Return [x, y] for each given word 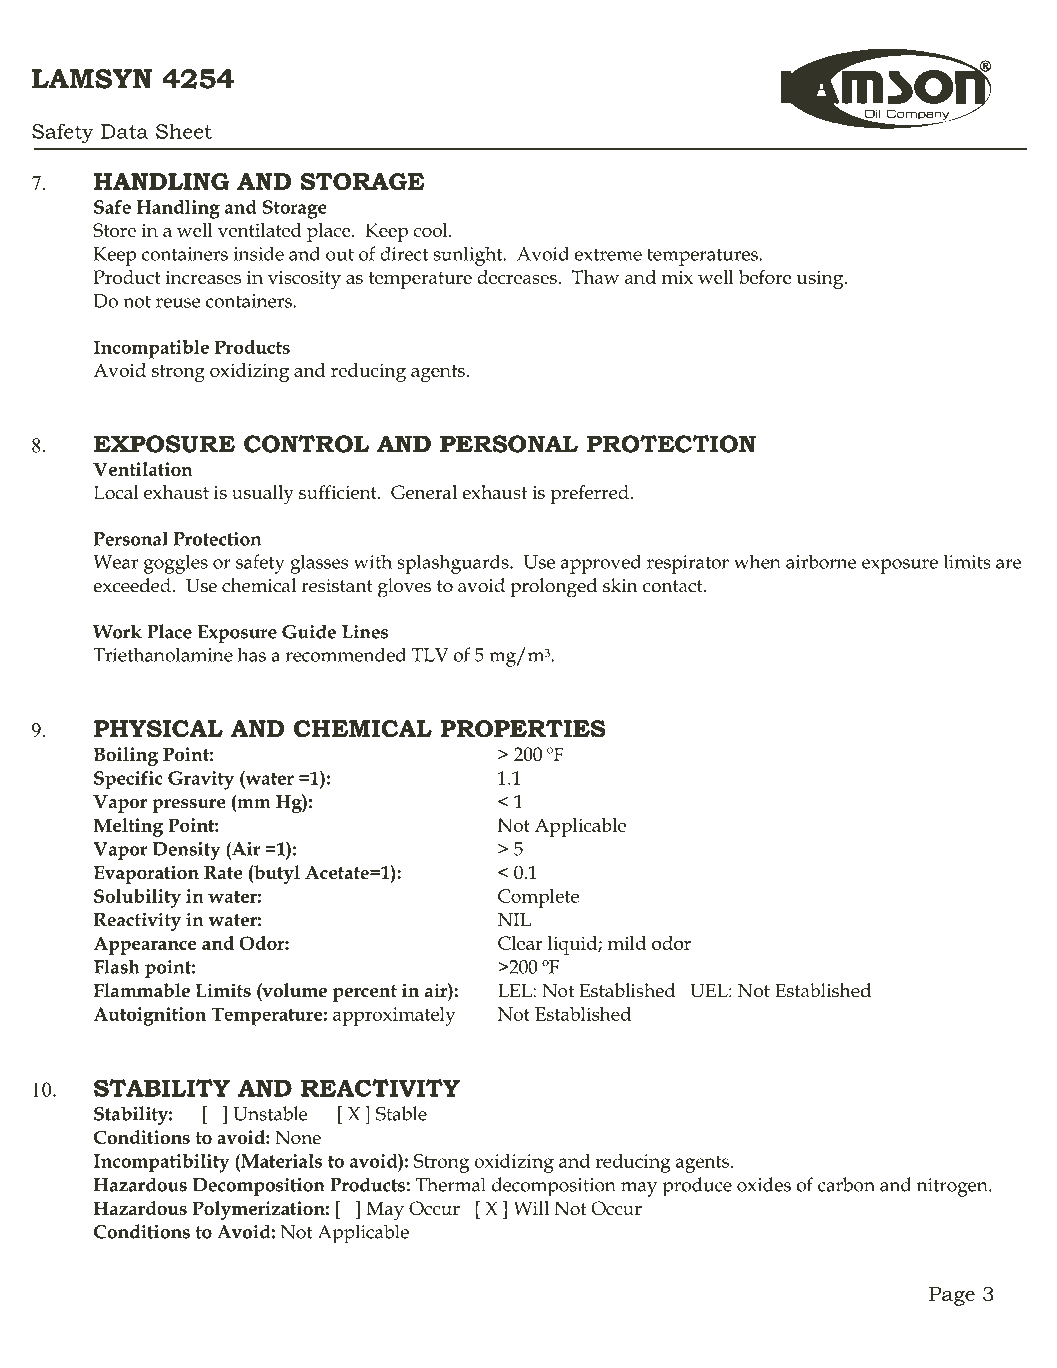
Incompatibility [162, 1163]
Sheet [184, 131]
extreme [608, 254]
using [821, 279]
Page [952, 1296]
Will [531, 1208]
